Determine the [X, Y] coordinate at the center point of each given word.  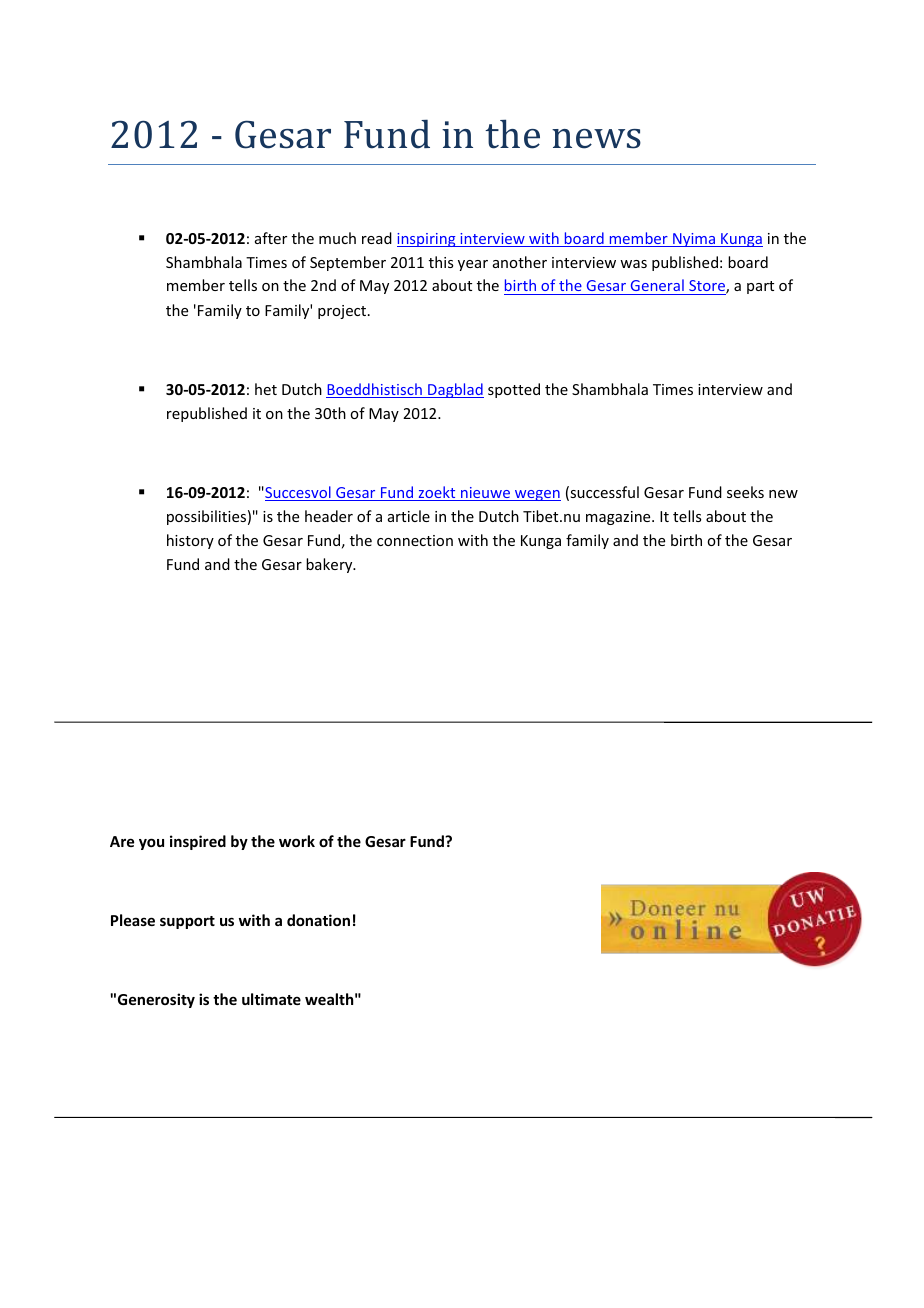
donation [318, 920]
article [409, 516]
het [266, 389]
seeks [745, 492]
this [441, 262]
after [271, 238]
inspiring [427, 240]
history [190, 541]
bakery [330, 565]
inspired [198, 842]
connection [415, 540]
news [596, 139]
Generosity [156, 1000]
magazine [619, 518]
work [297, 841]
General [657, 287]
